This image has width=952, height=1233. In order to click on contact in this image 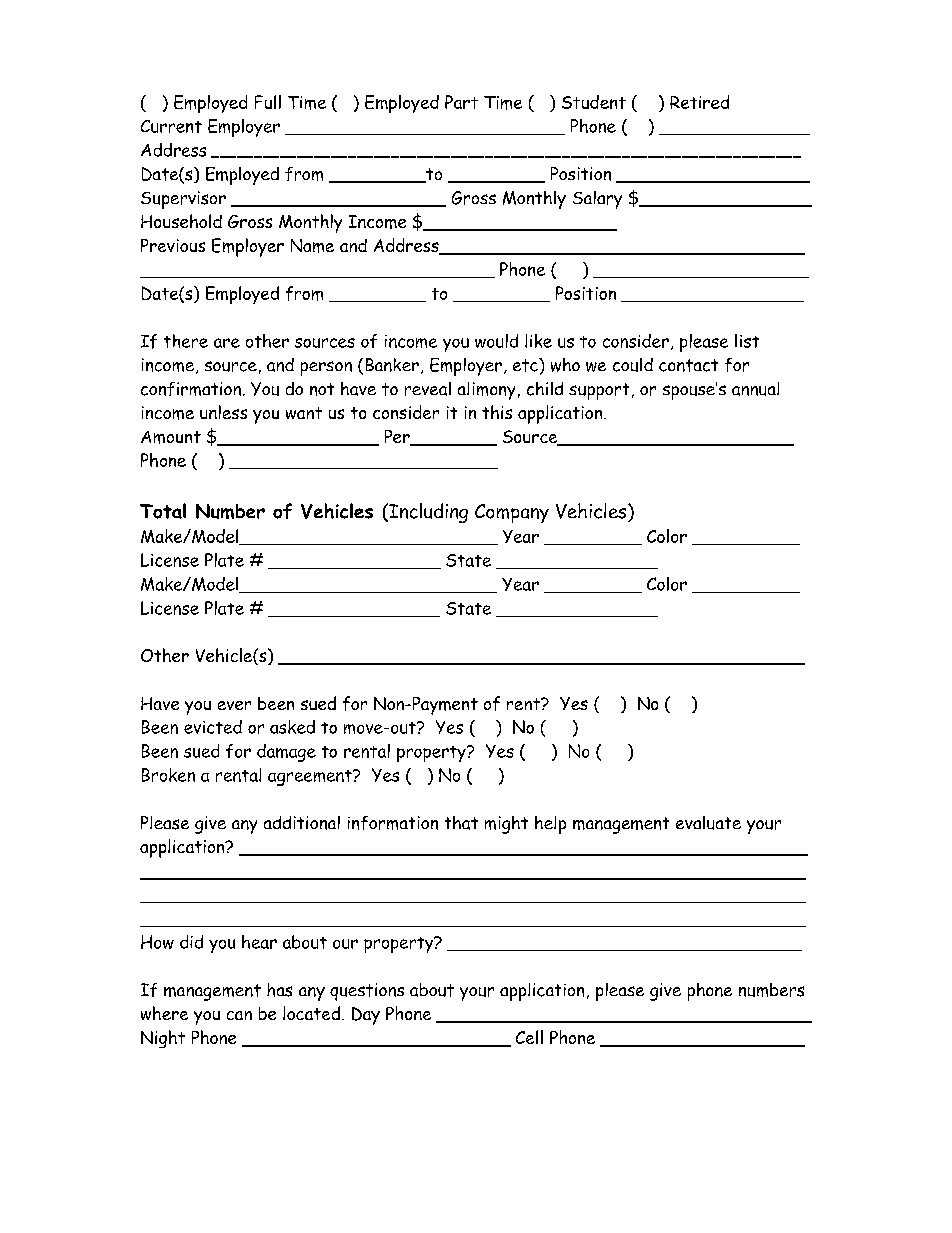, I will do `click(688, 365)`.
